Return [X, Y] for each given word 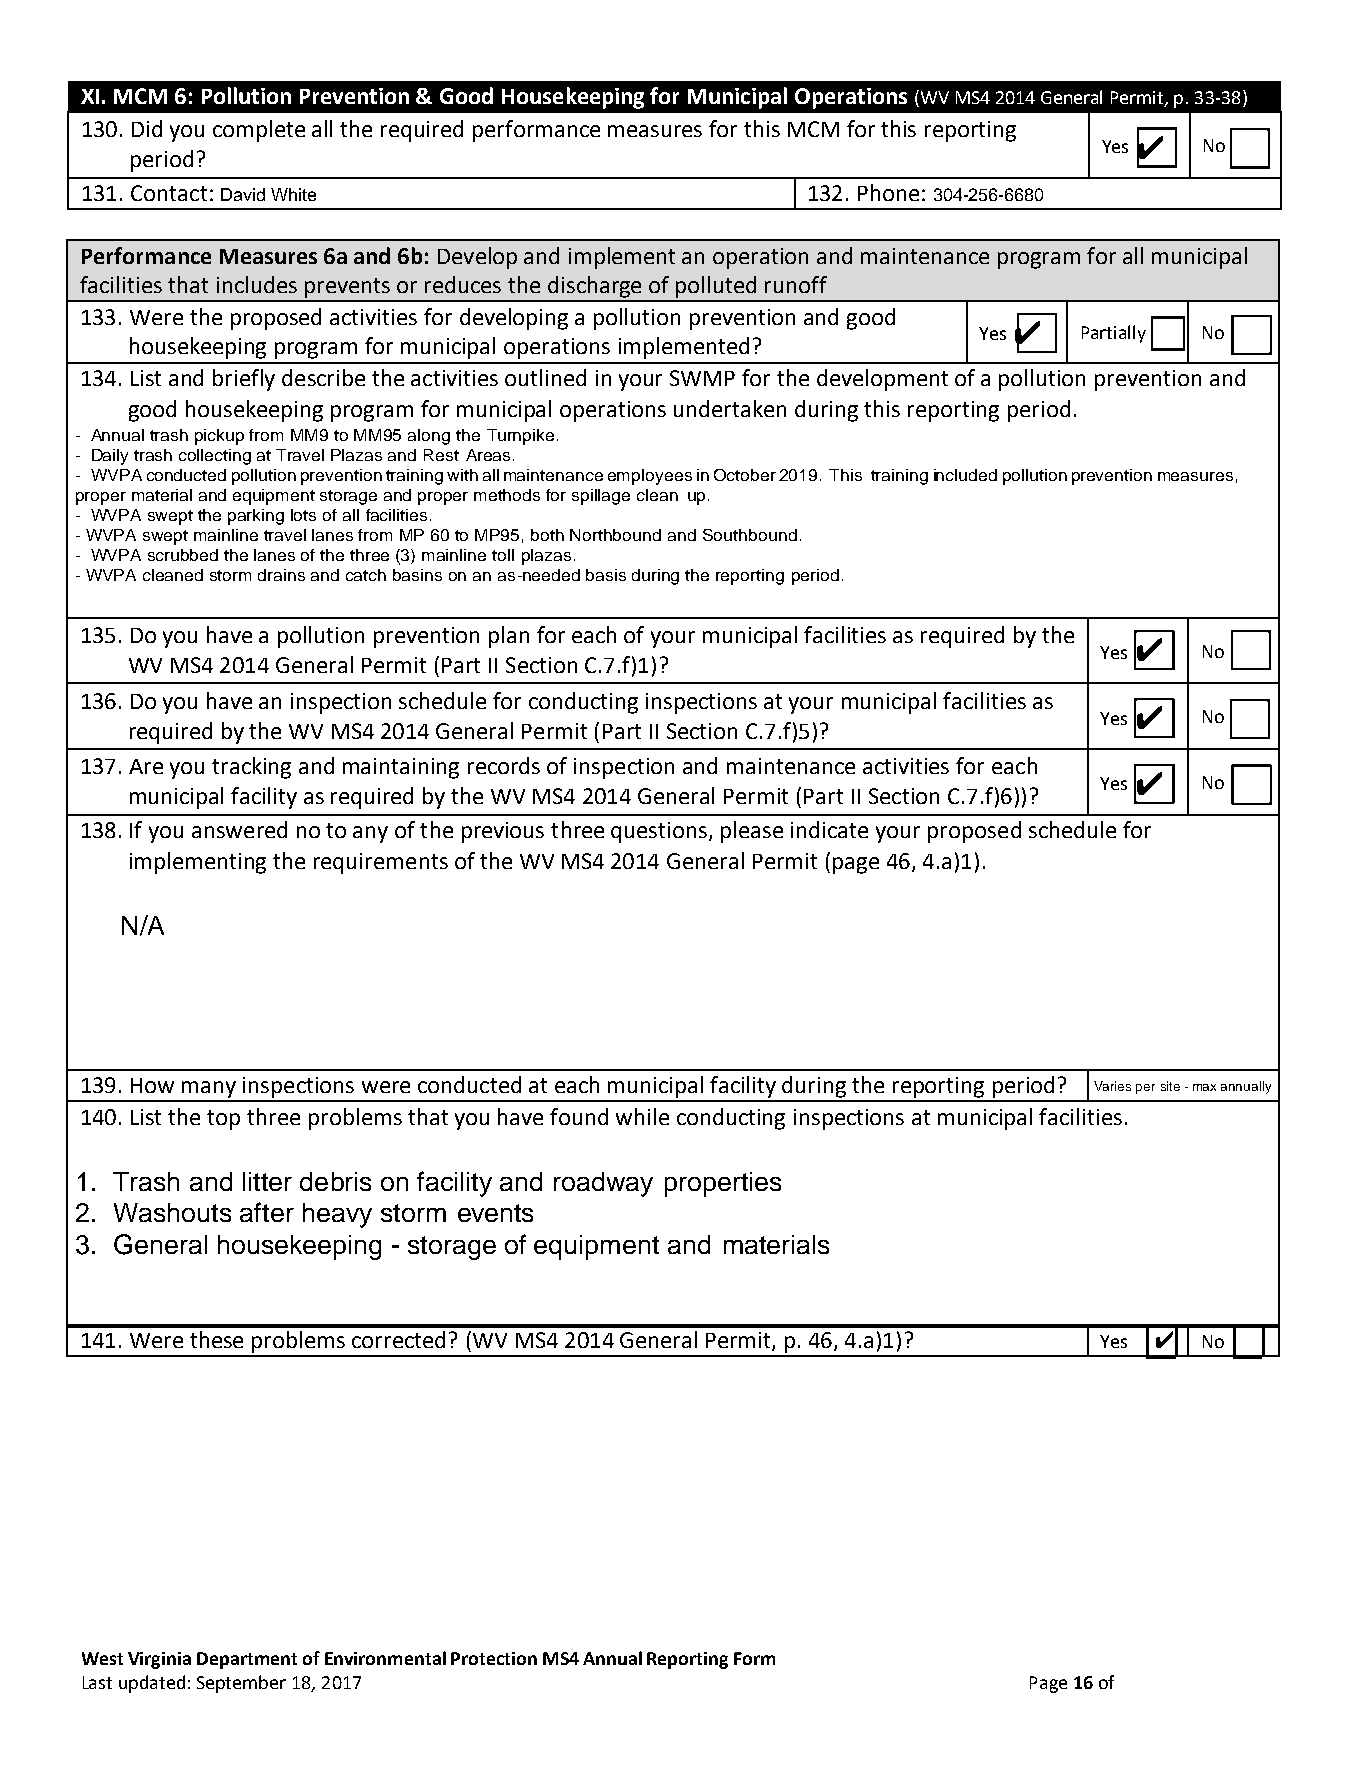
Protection [494, 1658]
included [965, 475]
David [243, 194]
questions [660, 832]
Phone [888, 192]
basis [606, 575]
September [241, 1684]
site [1170, 1086]
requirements [381, 863]
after [267, 1212]
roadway [603, 1184]
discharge [594, 287]
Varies [1112, 1086]
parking [256, 517]
